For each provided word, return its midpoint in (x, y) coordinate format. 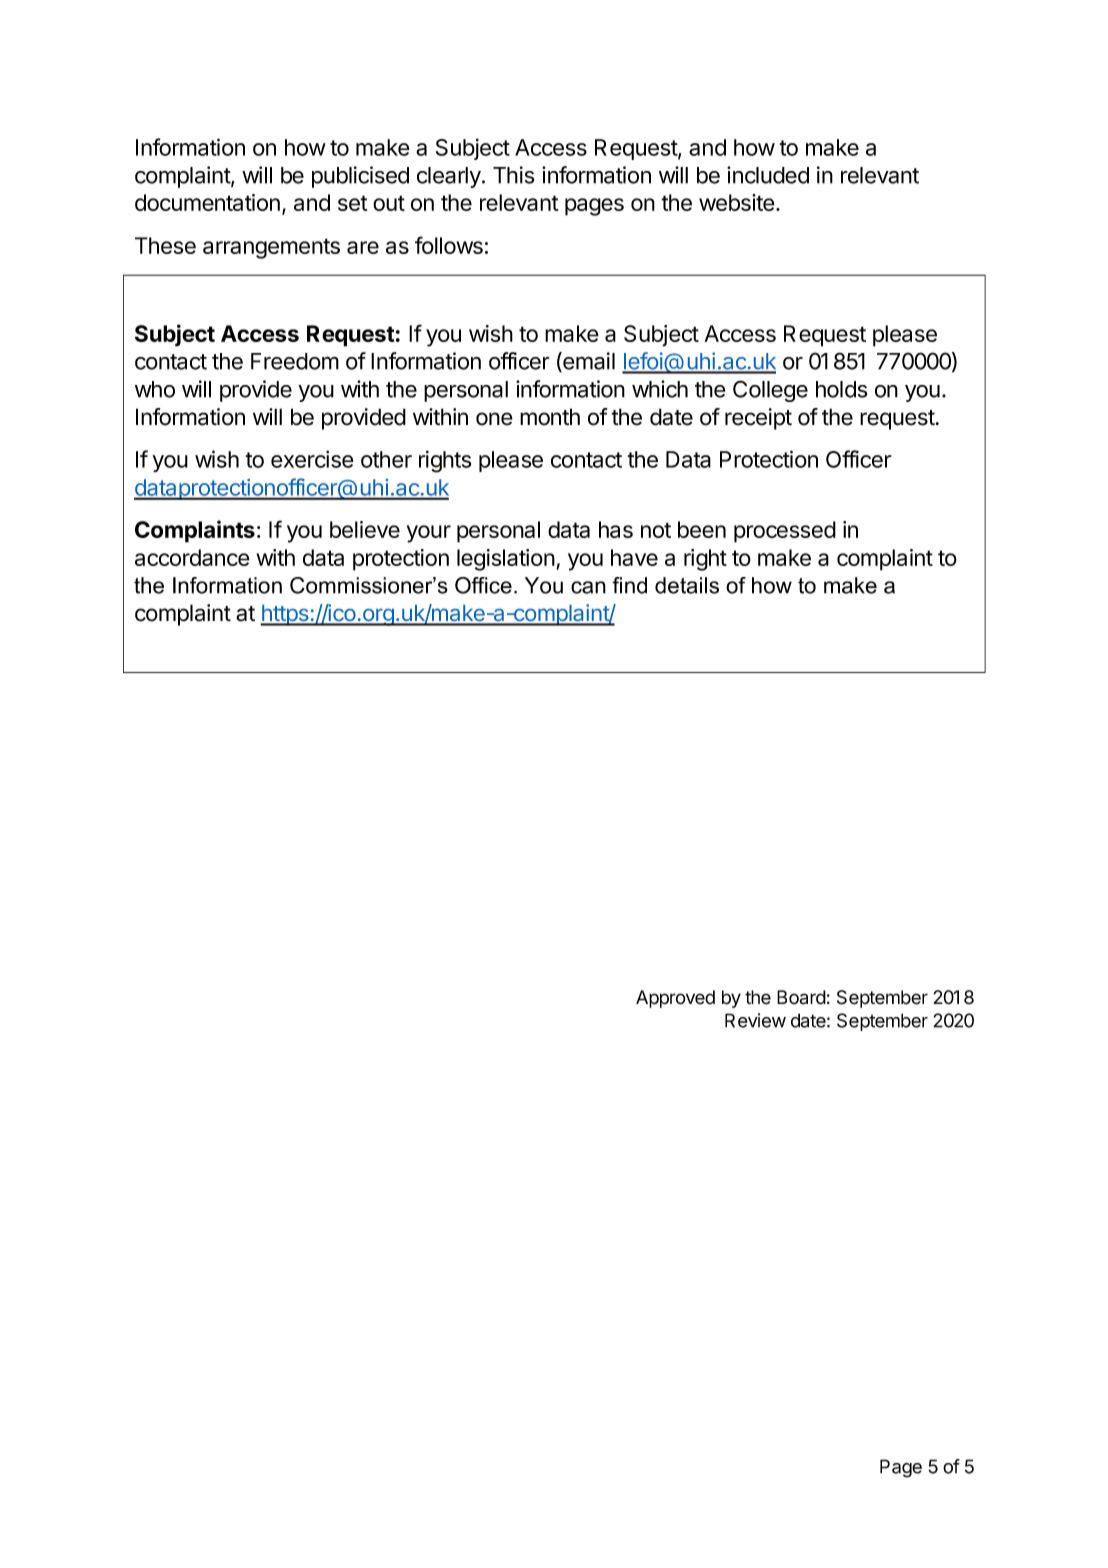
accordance (192, 557)
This (513, 175)
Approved (675, 999)
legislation (506, 560)
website (737, 202)
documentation (207, 202)
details (687, 585)
